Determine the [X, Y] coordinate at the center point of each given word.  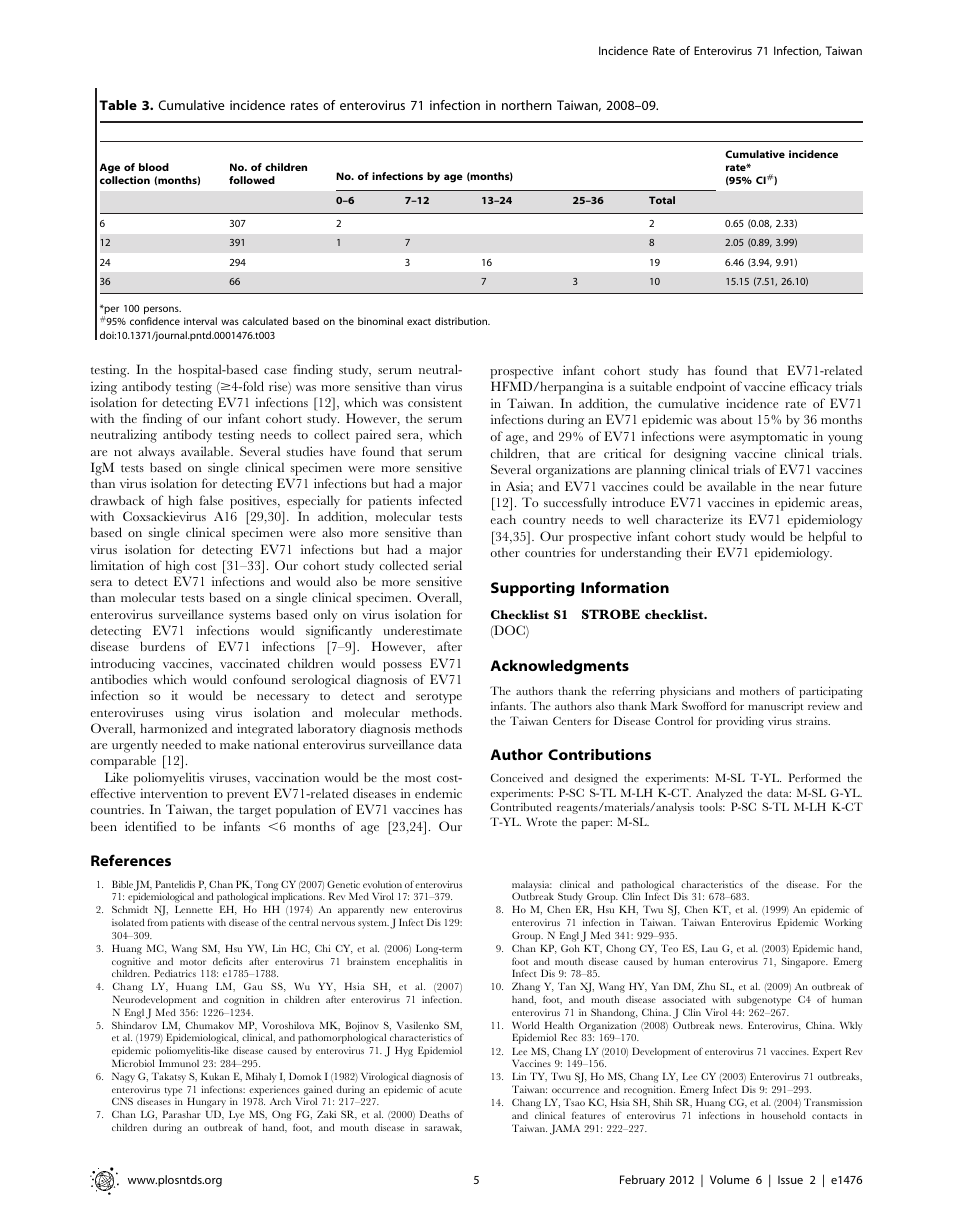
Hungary [206, 1104]
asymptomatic [769, 438]
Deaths [435, 1114]
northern [527, 105]
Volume [730, 1179]
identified [151, 826]
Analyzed [720, 795]
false [211, 500]
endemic [438, 793]
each [503, 519]
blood [154, 167]
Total [662, 200]
